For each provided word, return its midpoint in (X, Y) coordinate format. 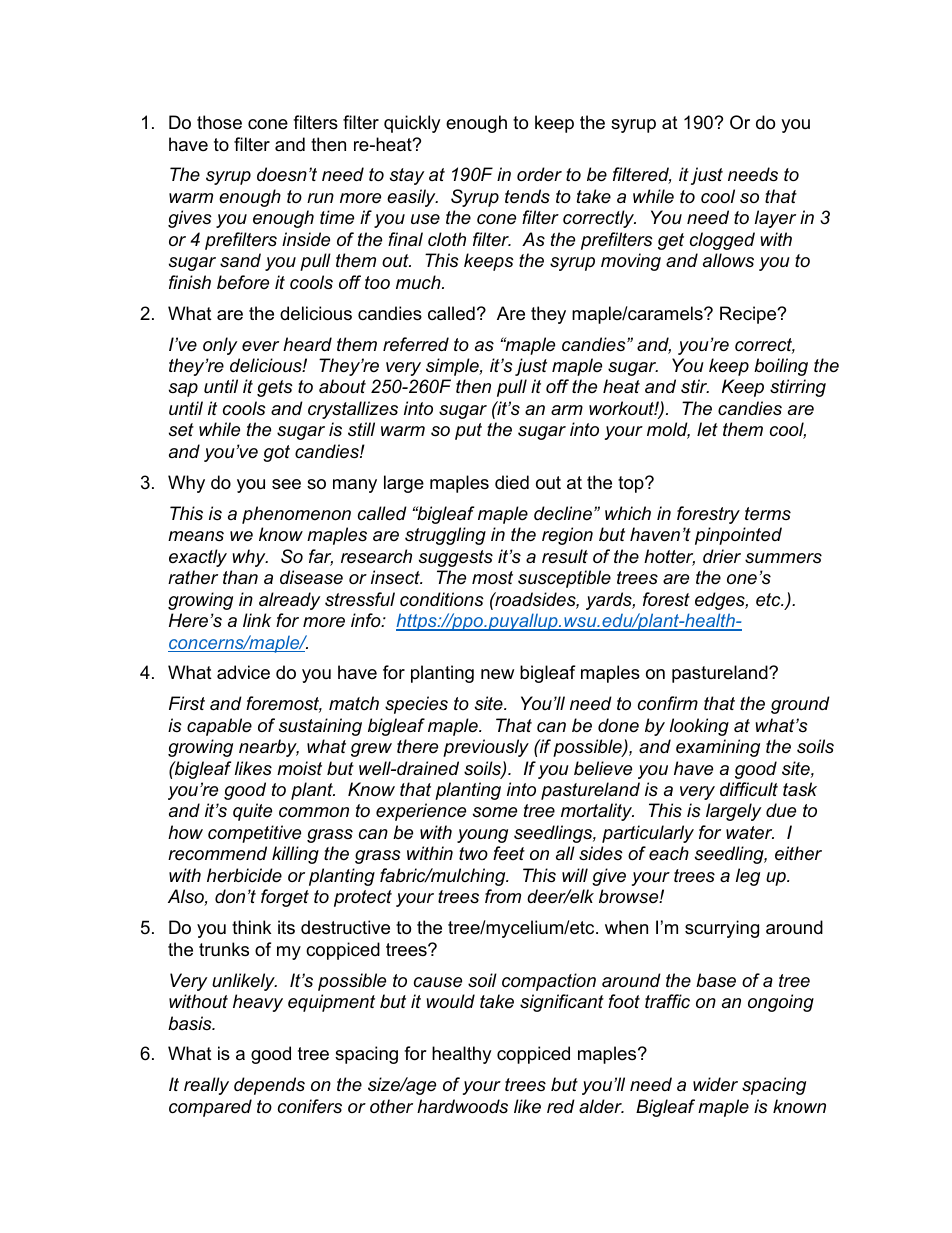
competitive (254, 834)
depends (269, 1086)
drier (722, 556)
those (219, 122)
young (482, 836)
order (539, 174)
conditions (442, 599)
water (750, 832)
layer (775, 219)
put (468, 431)
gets (275, 388)
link (257, 620)
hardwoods (462, 1106)
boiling (781, 367)
